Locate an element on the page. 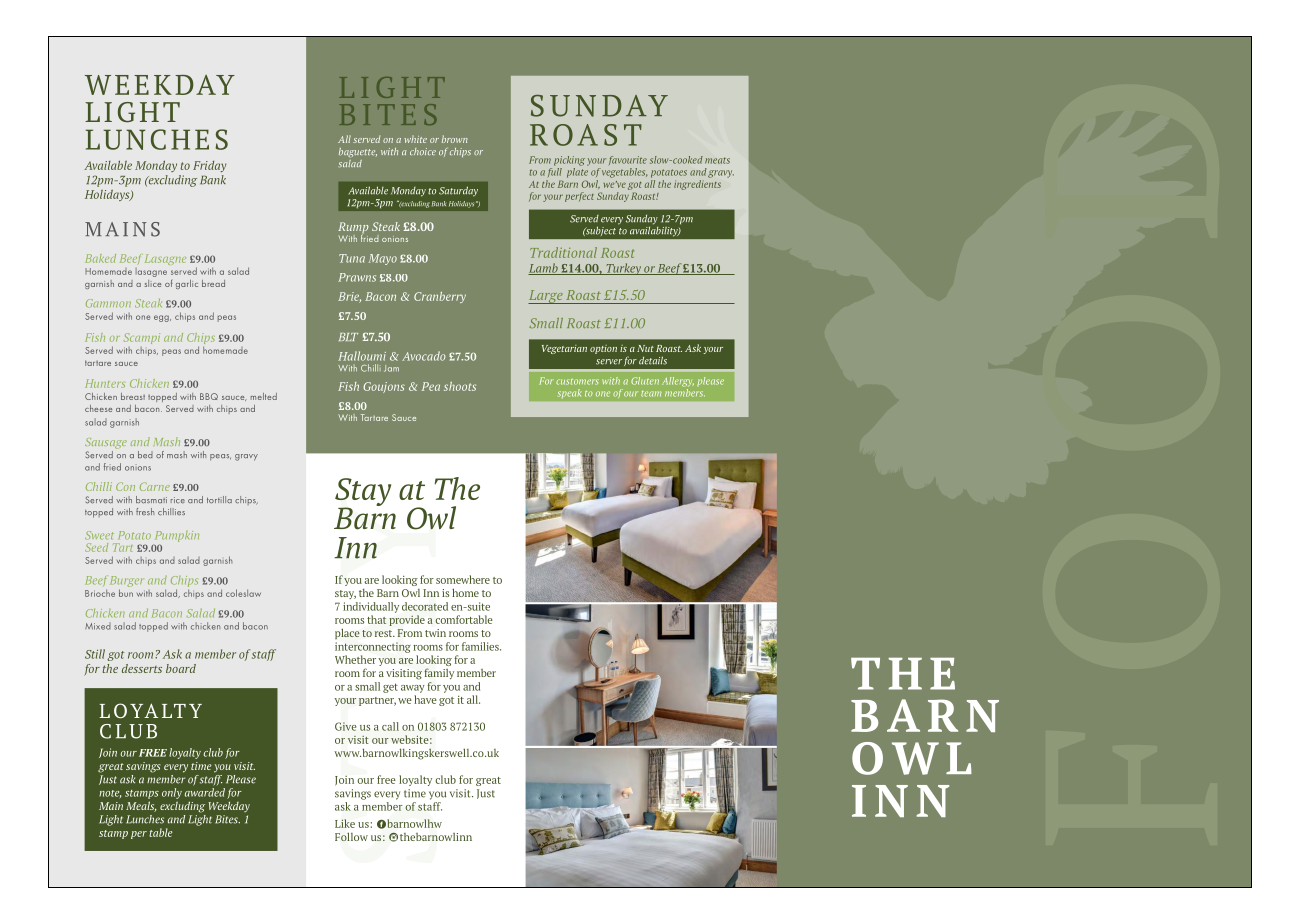  Meals is located at coordinates (141, 806).
